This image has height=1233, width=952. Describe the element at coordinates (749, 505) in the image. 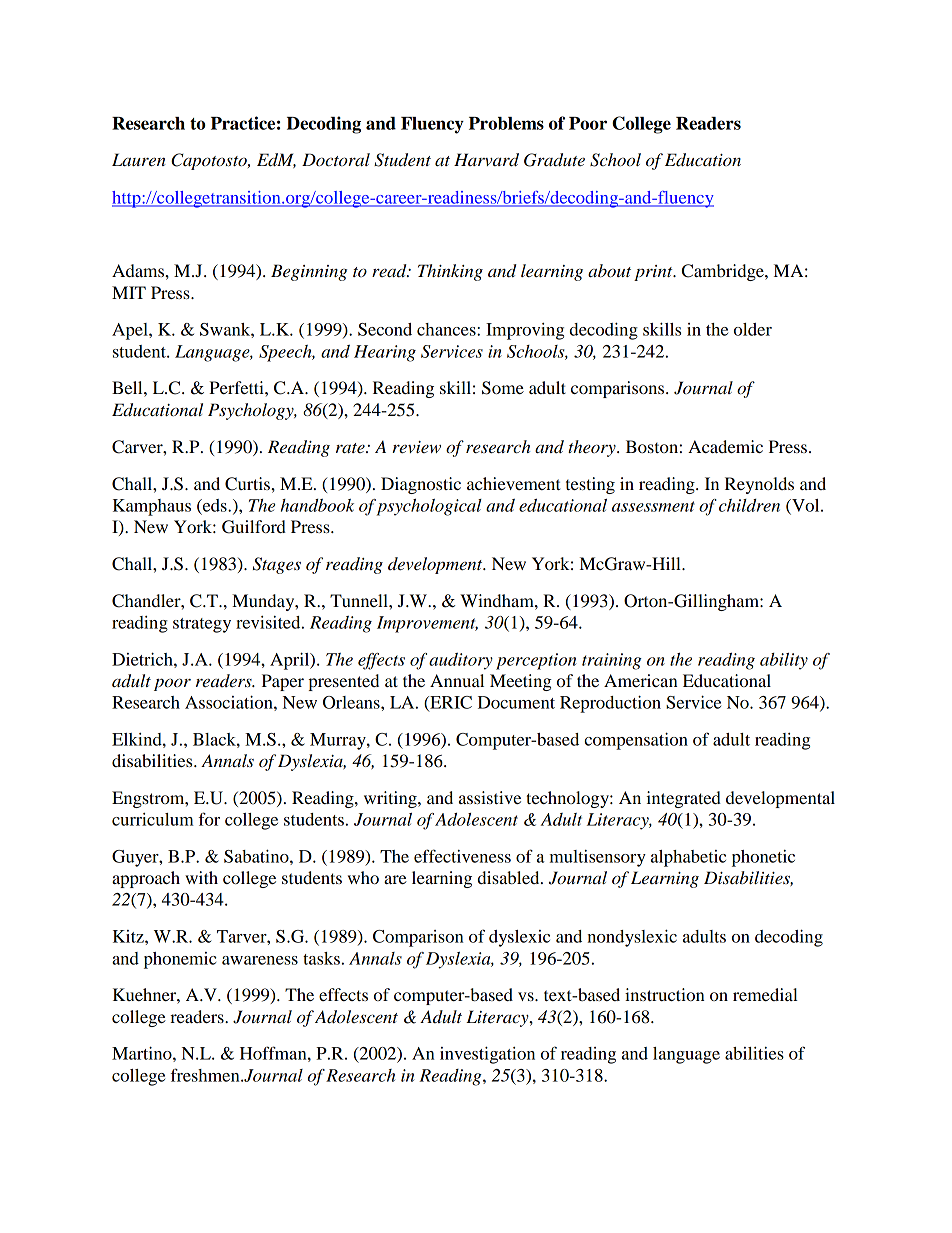

I see `children` at that location.
